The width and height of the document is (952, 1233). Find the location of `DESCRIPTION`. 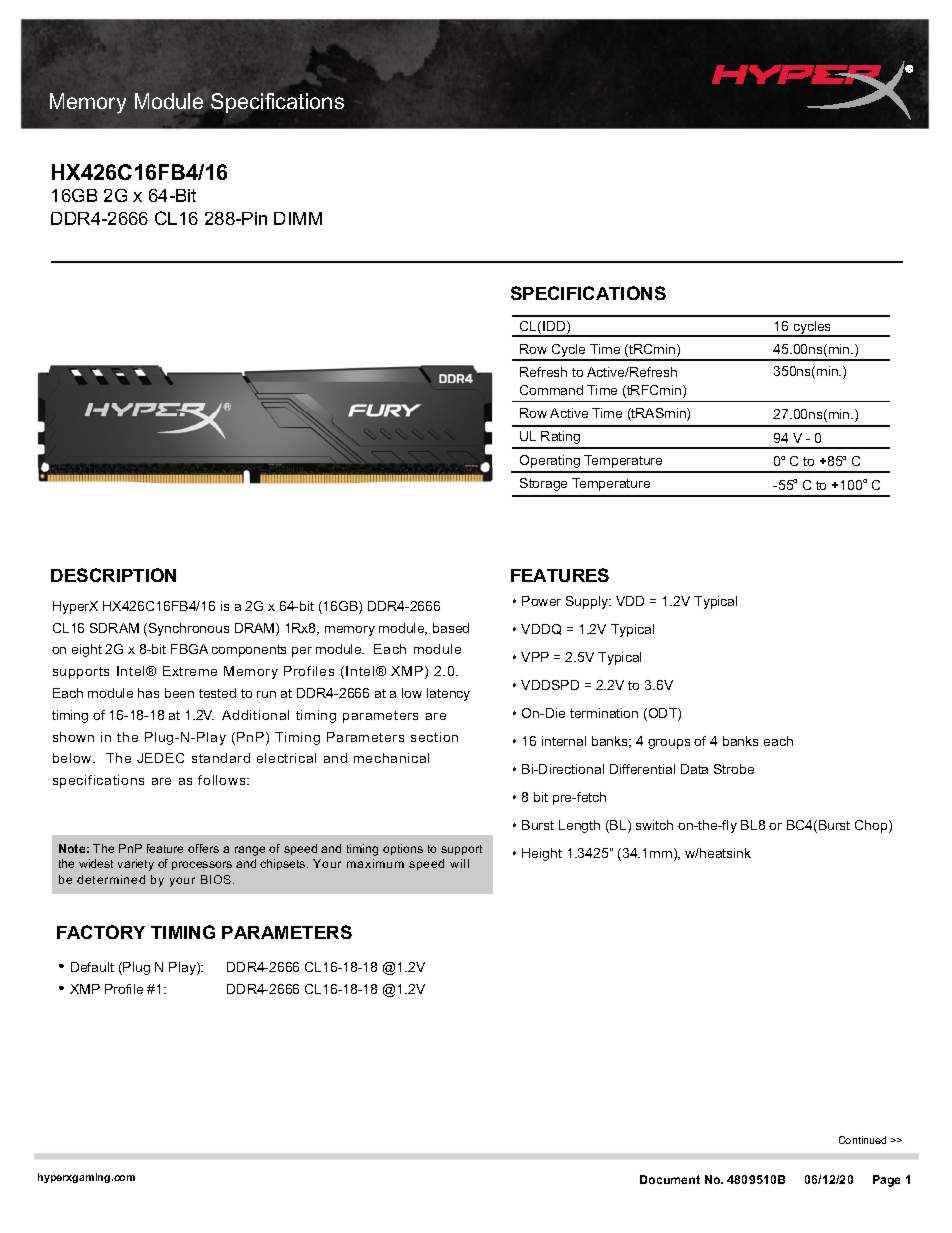

DESCRIPTION is located at coordinates (113, 575).
